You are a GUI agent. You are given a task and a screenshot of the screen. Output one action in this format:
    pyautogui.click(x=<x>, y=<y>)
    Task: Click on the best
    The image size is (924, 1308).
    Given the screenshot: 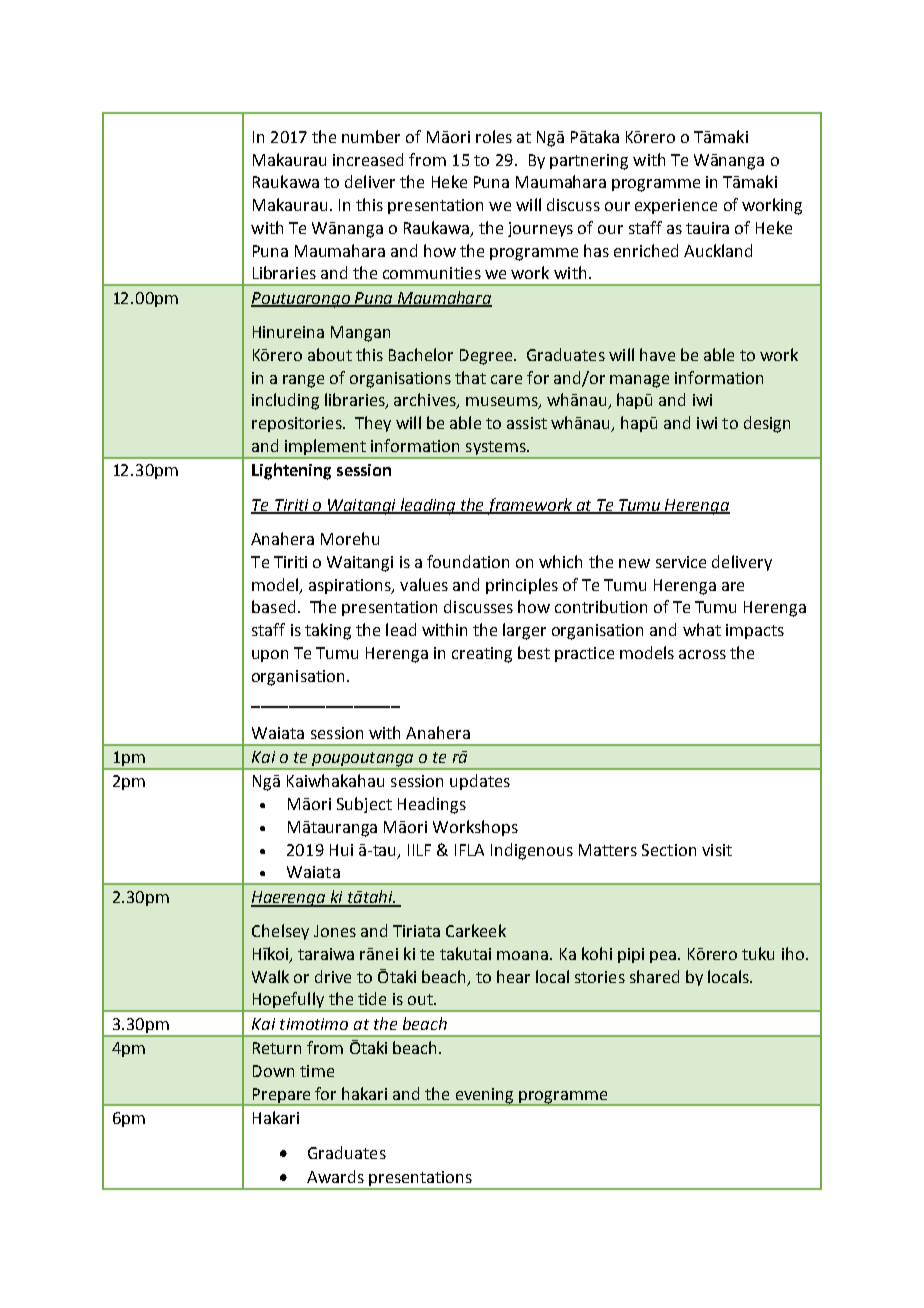 What is the action you would take?
    pyautogui.click(x=534, y=652)
